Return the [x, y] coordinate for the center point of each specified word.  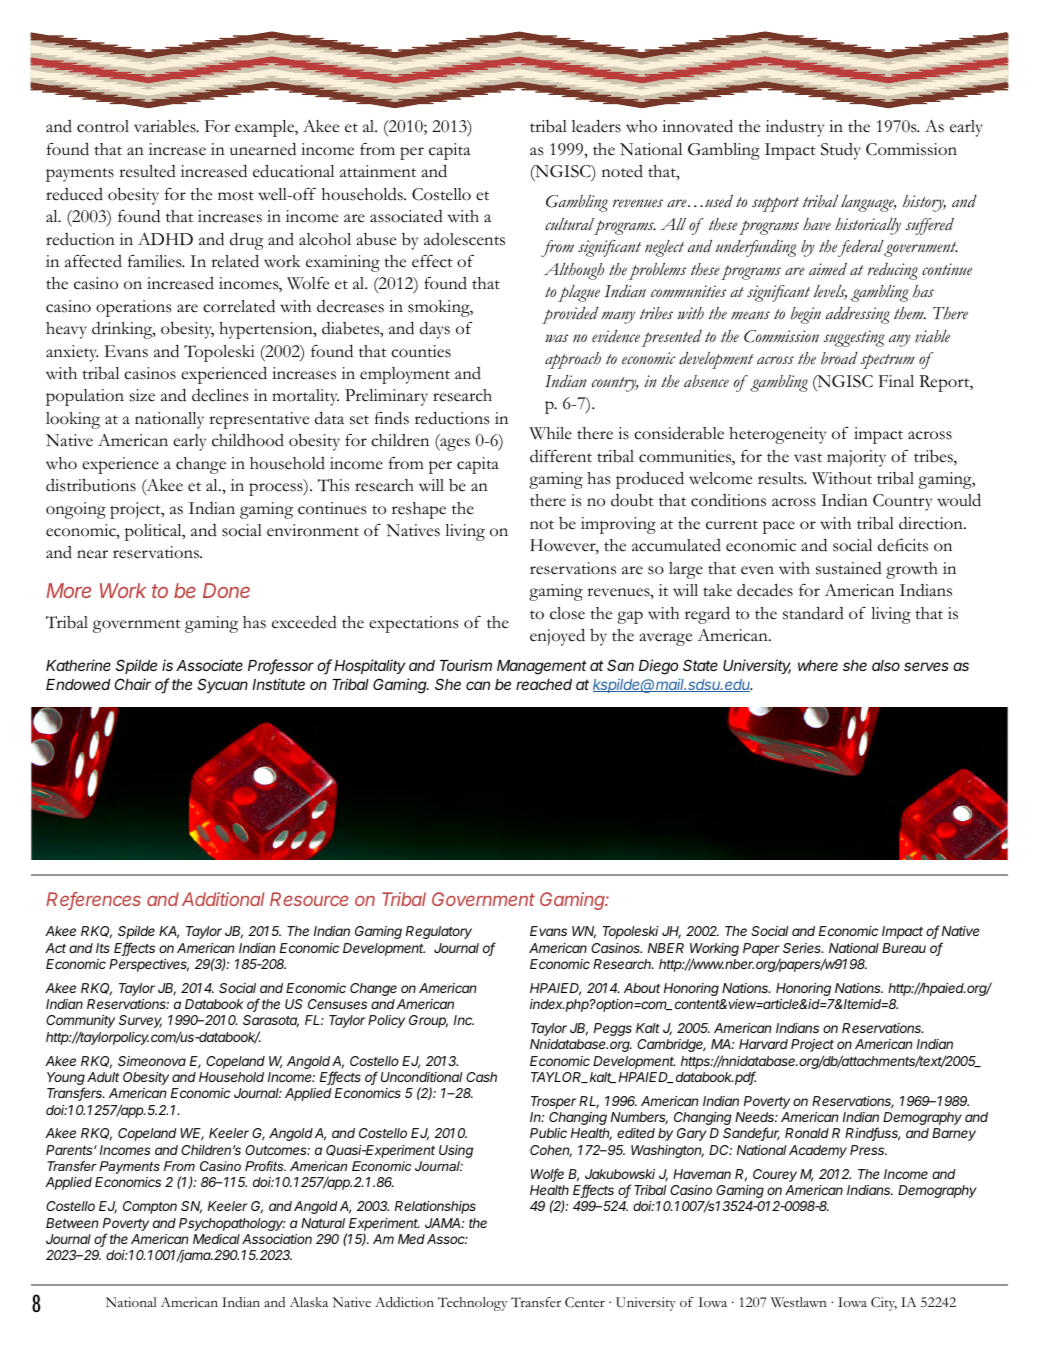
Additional [223, 899]
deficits [903, 545]
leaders [596, 126]
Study [841, 151]
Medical [216, 1239]
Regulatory [439, 932]
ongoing [76, 510]
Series [803, 948]
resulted [147, 171]
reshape [419, 510]
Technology [472, 1304]
